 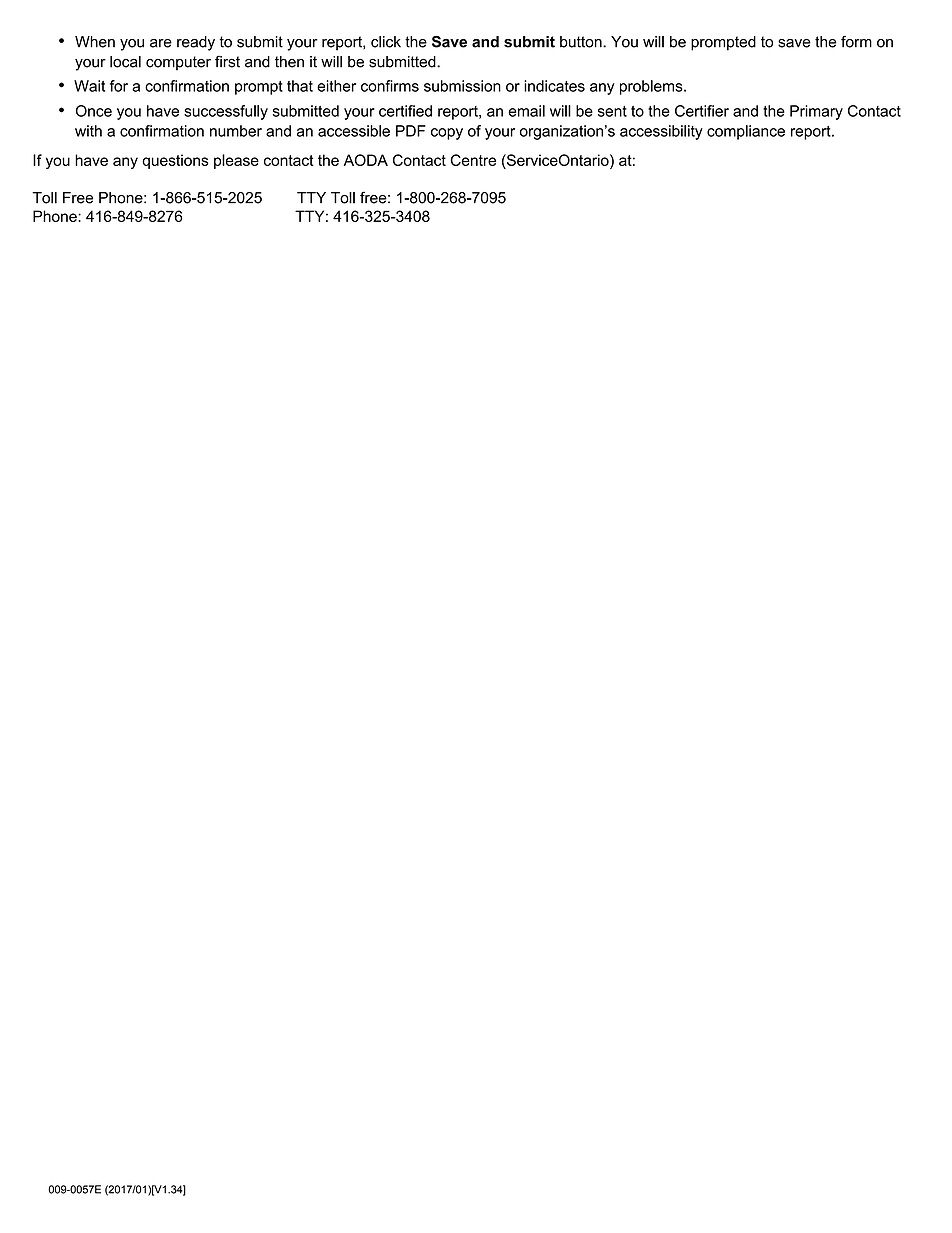 I want to click on Wait, so click(x=89, y=86).
